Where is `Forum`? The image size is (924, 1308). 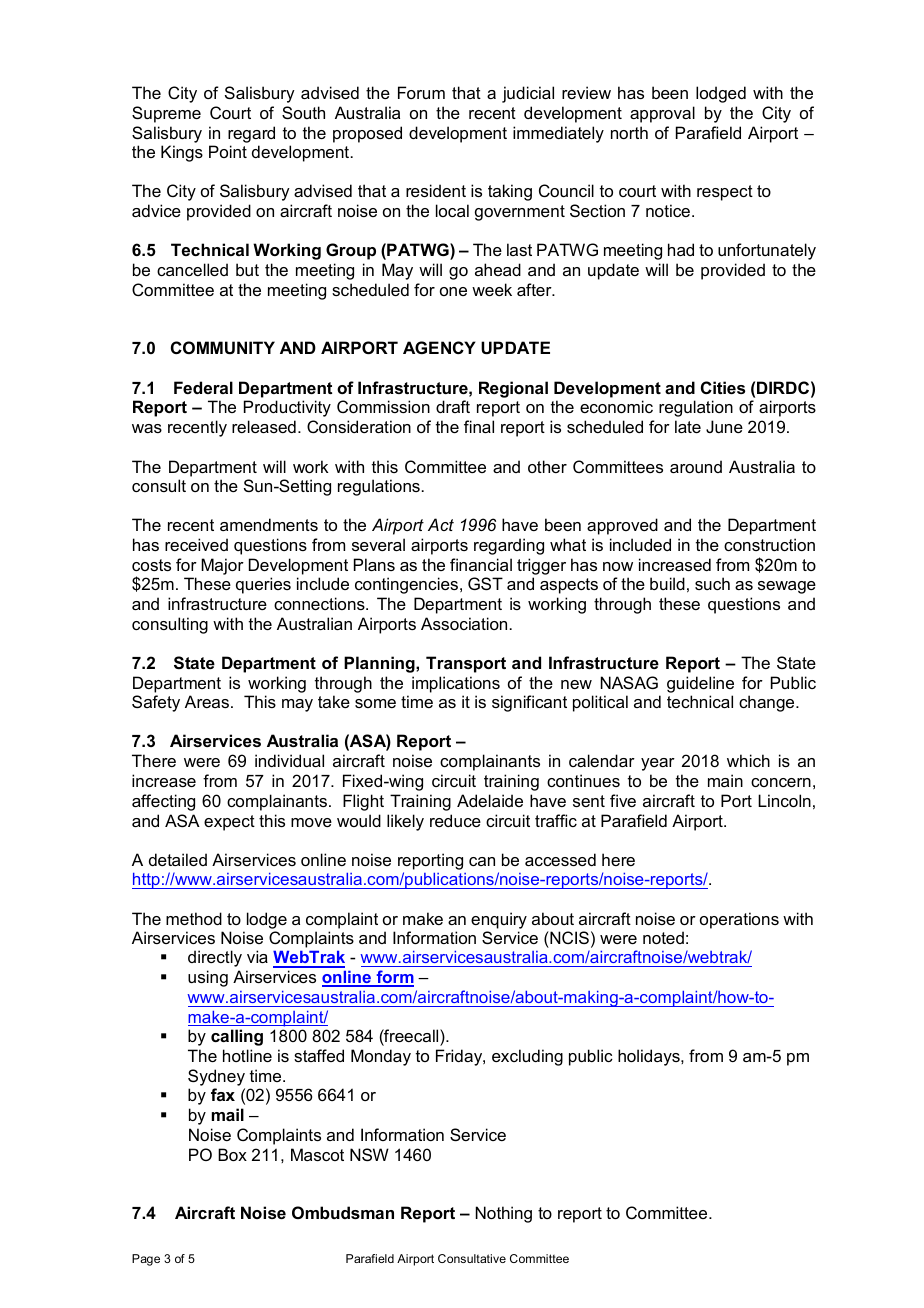 Forum is located at coordinates (421, 92).
